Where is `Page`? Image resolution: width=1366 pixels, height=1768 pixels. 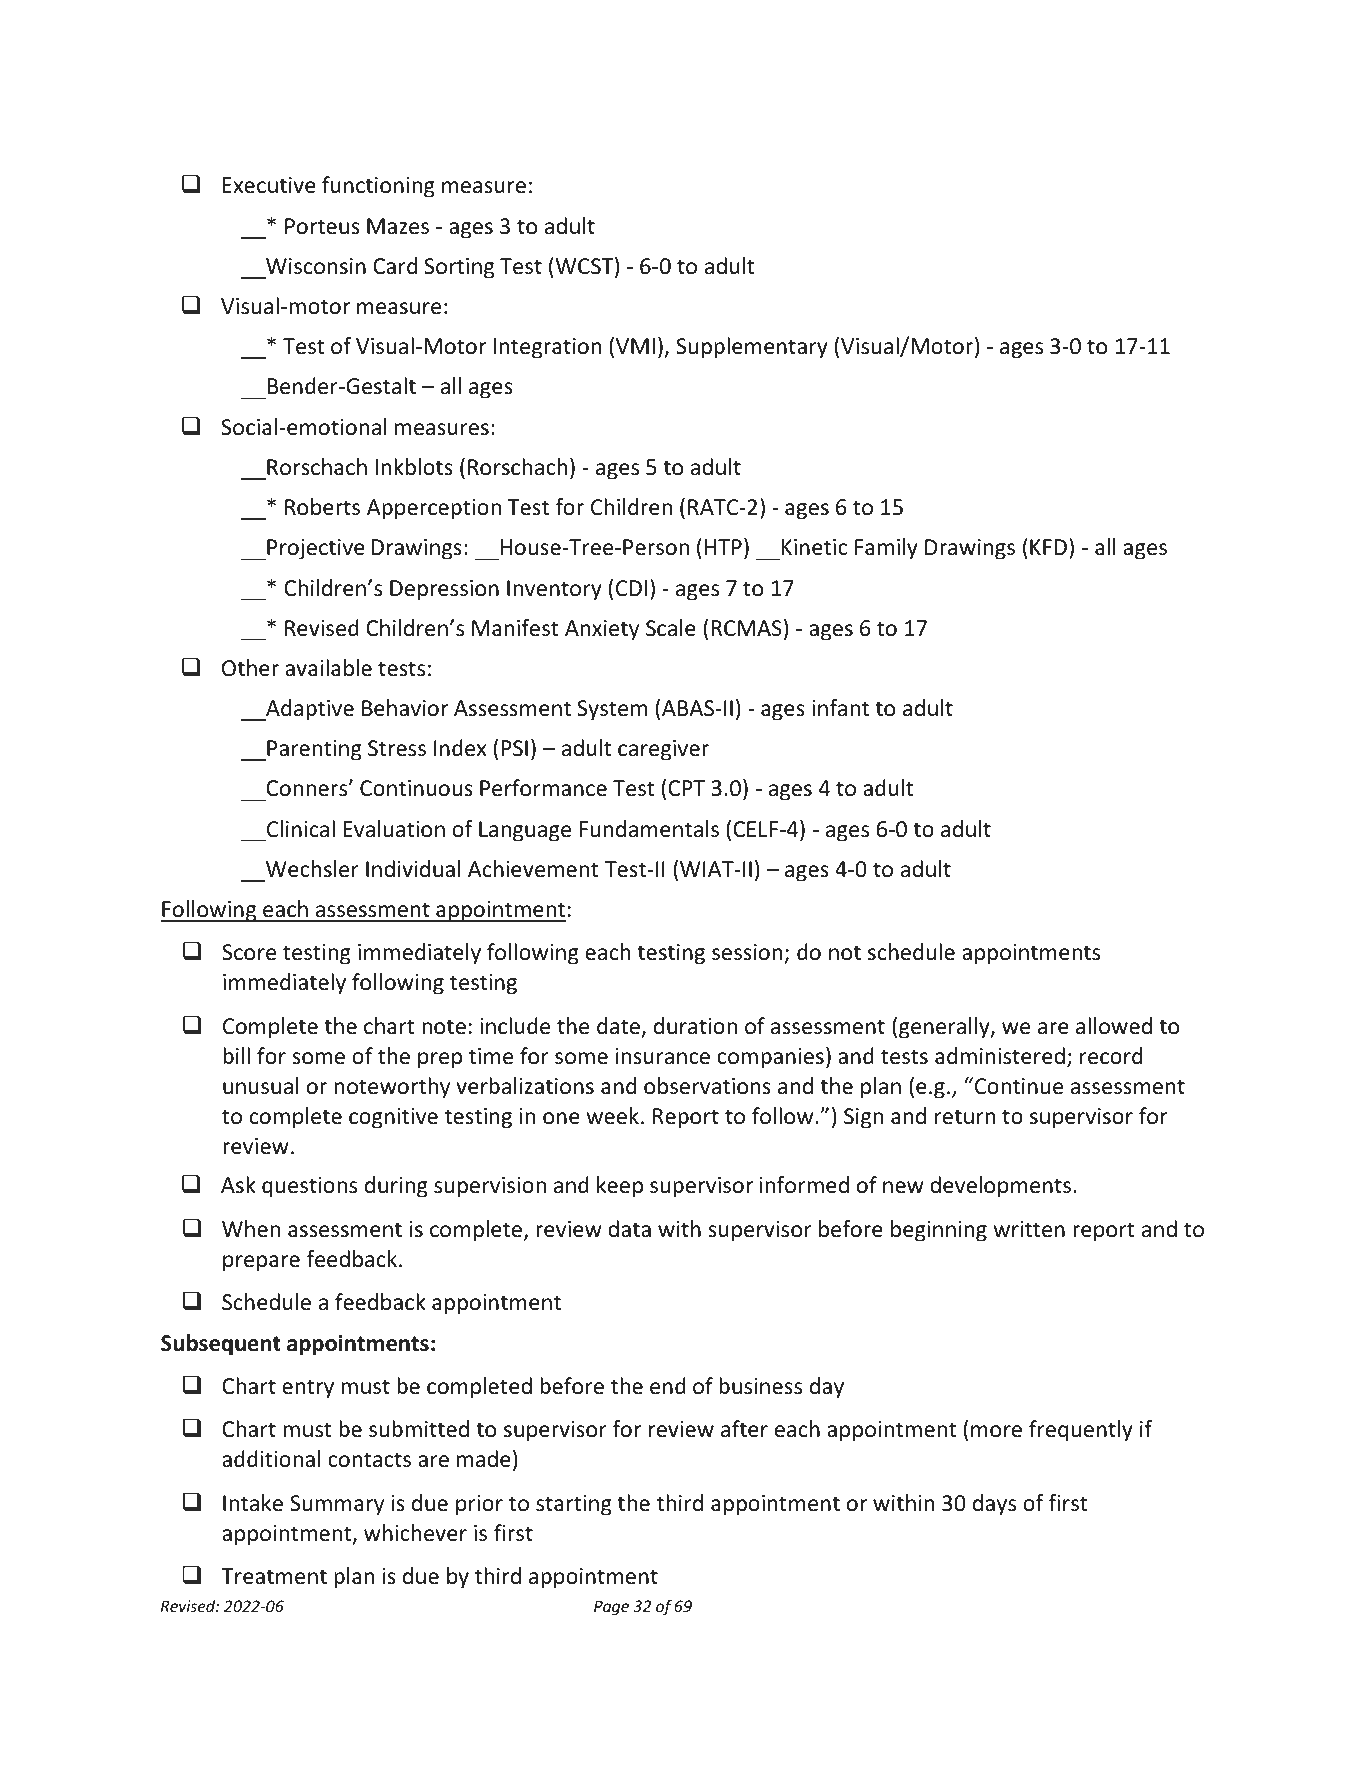 Page is located at coordinates (611, 1607).
